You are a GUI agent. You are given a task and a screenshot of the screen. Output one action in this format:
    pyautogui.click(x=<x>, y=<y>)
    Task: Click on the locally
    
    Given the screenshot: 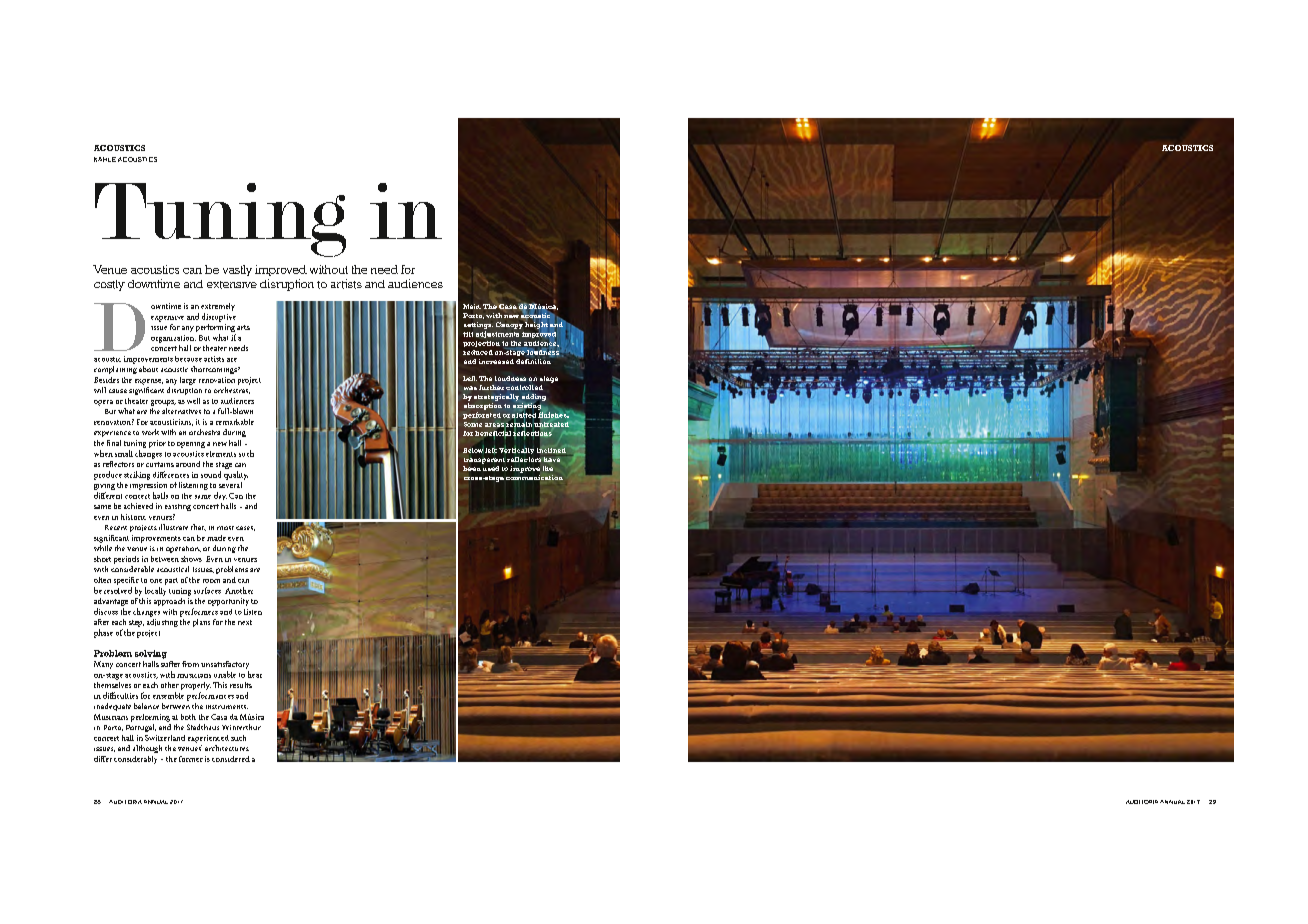 What is the action you would take?
    pyautogui.click(x=155, y=591)
